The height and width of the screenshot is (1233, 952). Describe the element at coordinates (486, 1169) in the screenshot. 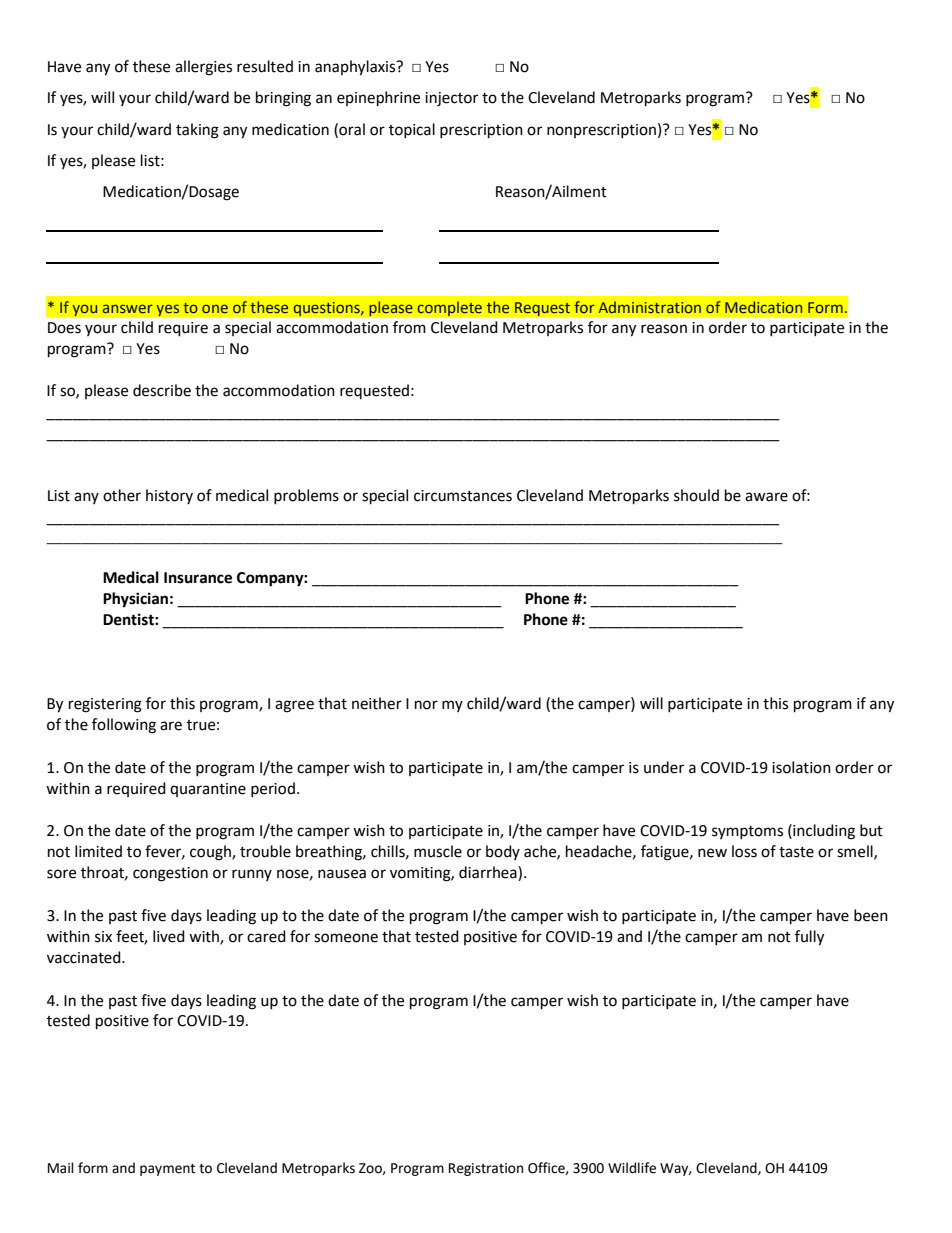

I see `Registration` at that location.
